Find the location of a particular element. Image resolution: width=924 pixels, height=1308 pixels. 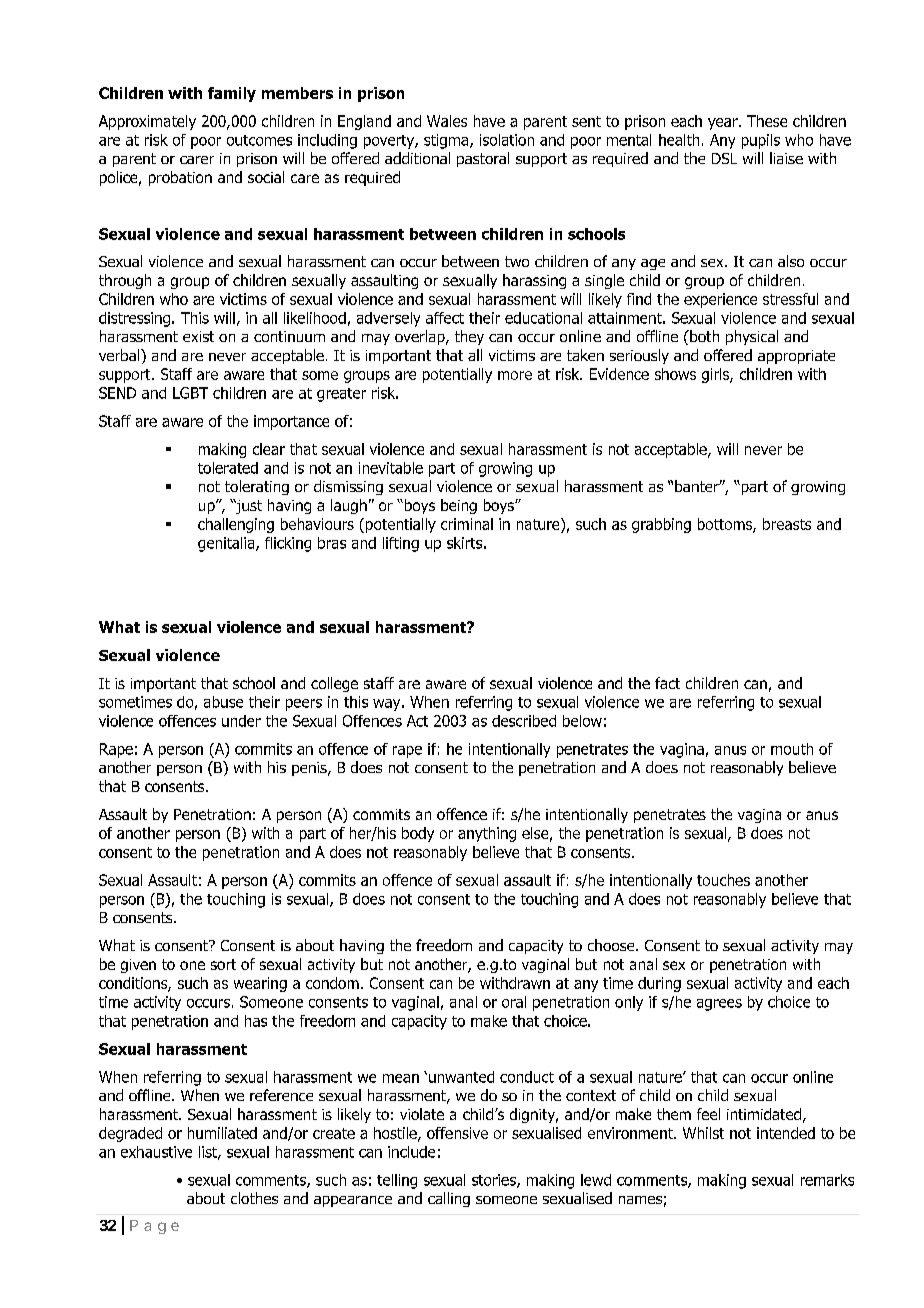

Wales is located at coordinates (447, 121).
